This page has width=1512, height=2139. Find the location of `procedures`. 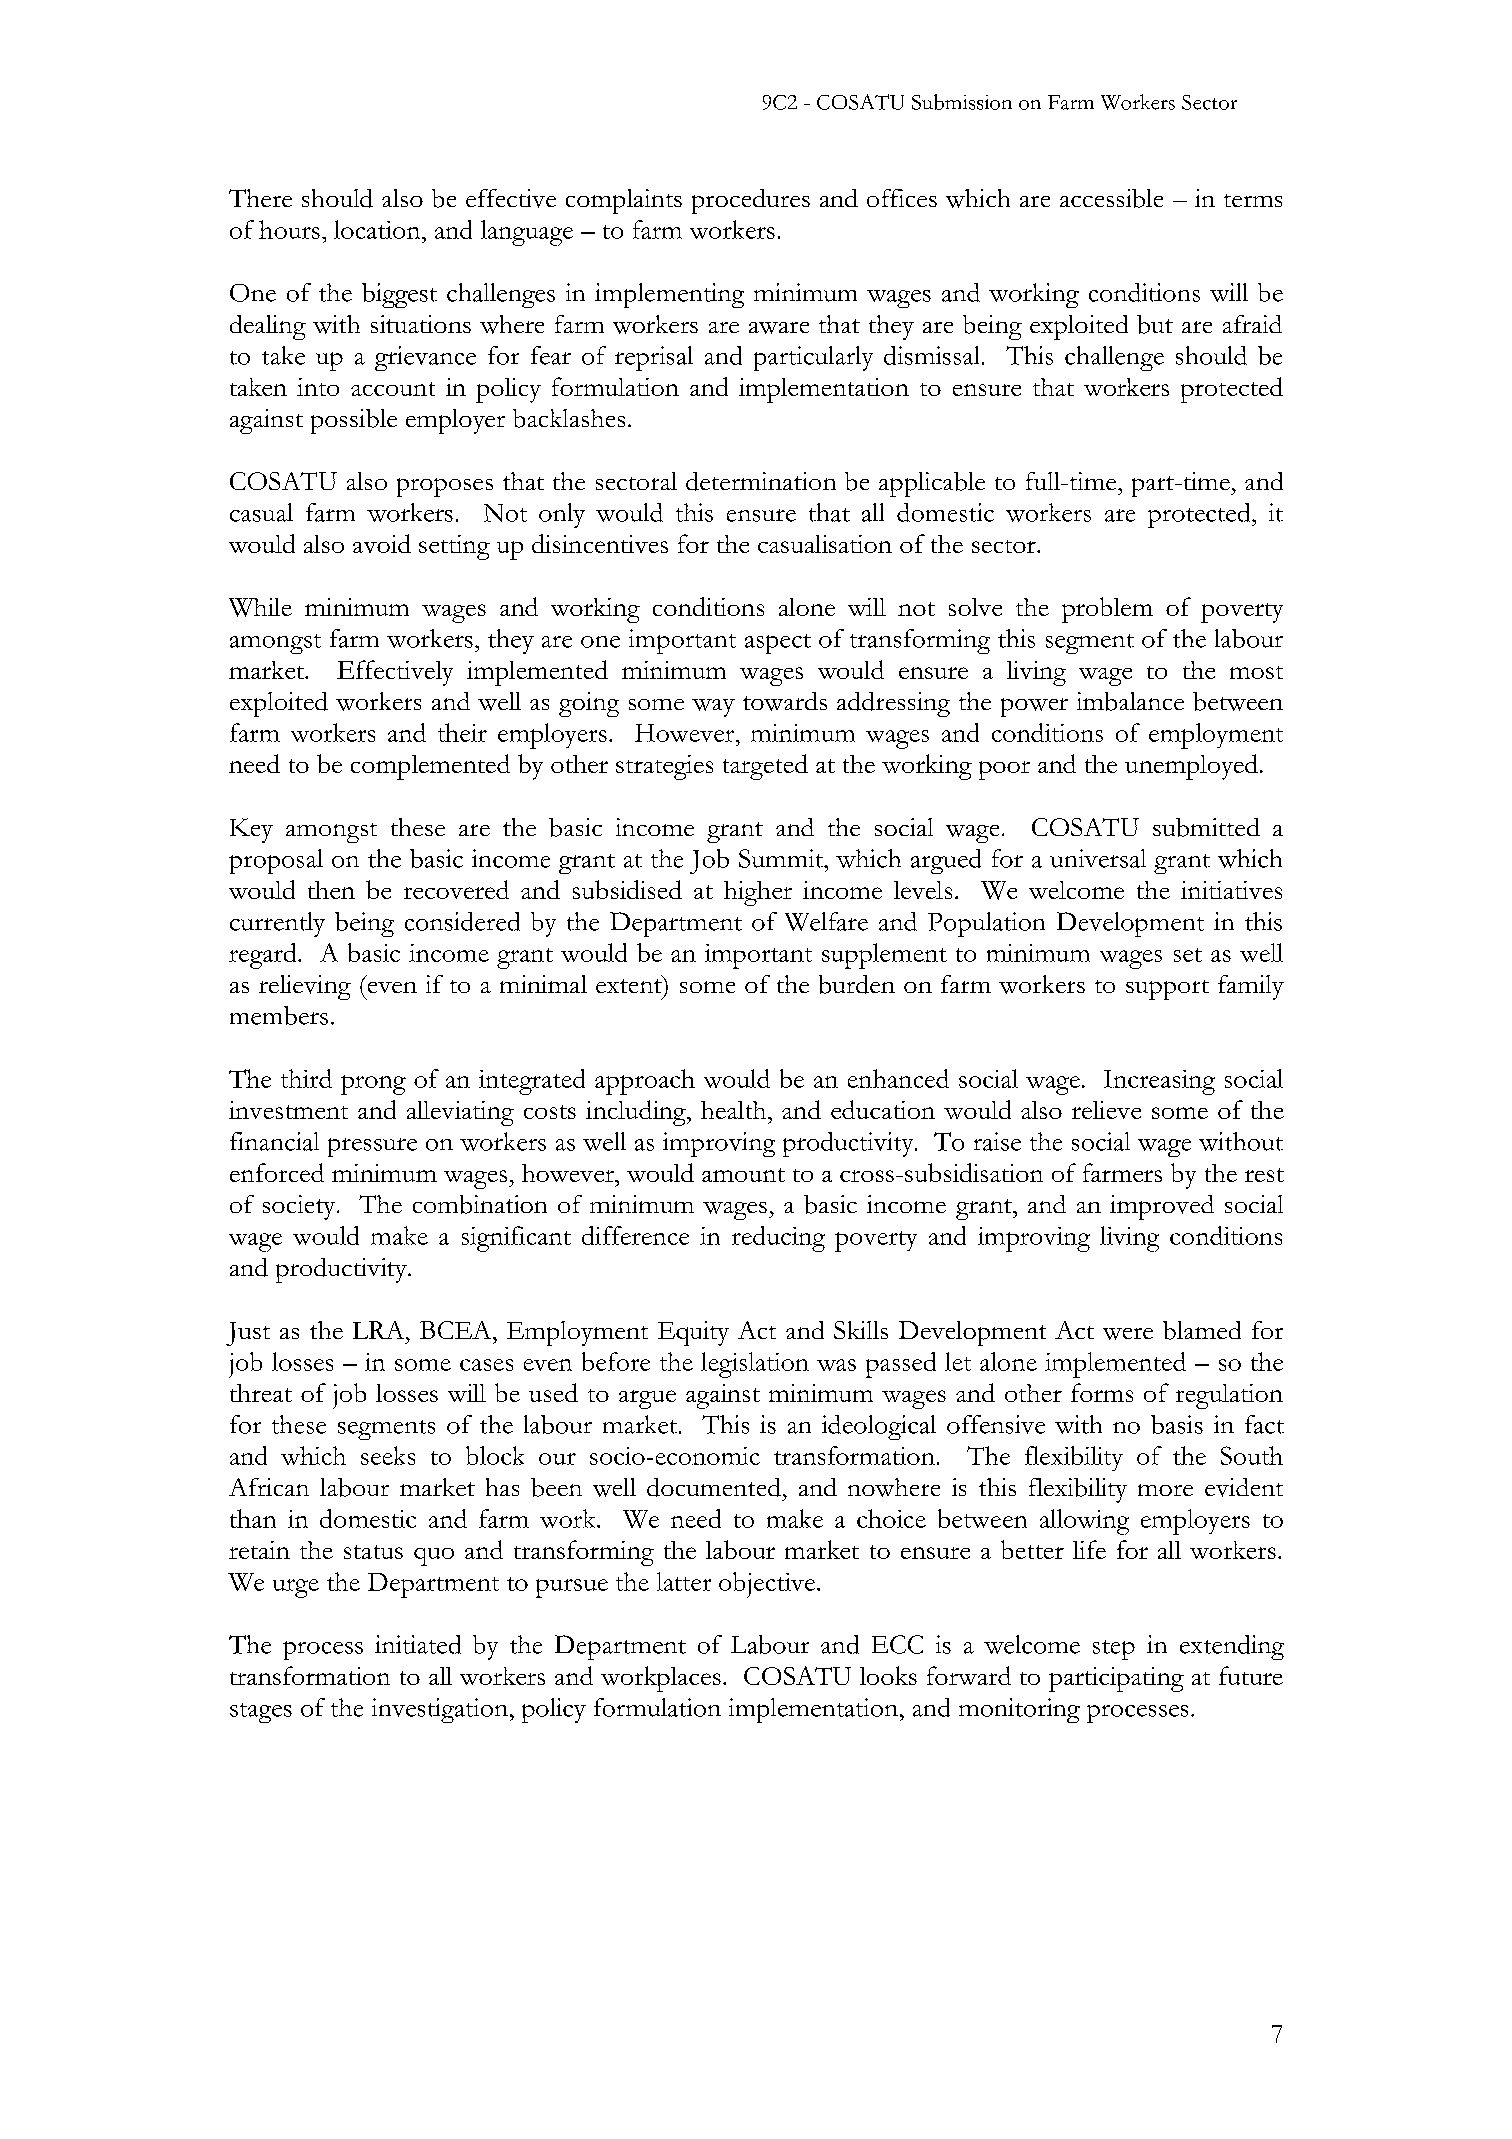

procedures is located at coordinates (751, 201).
